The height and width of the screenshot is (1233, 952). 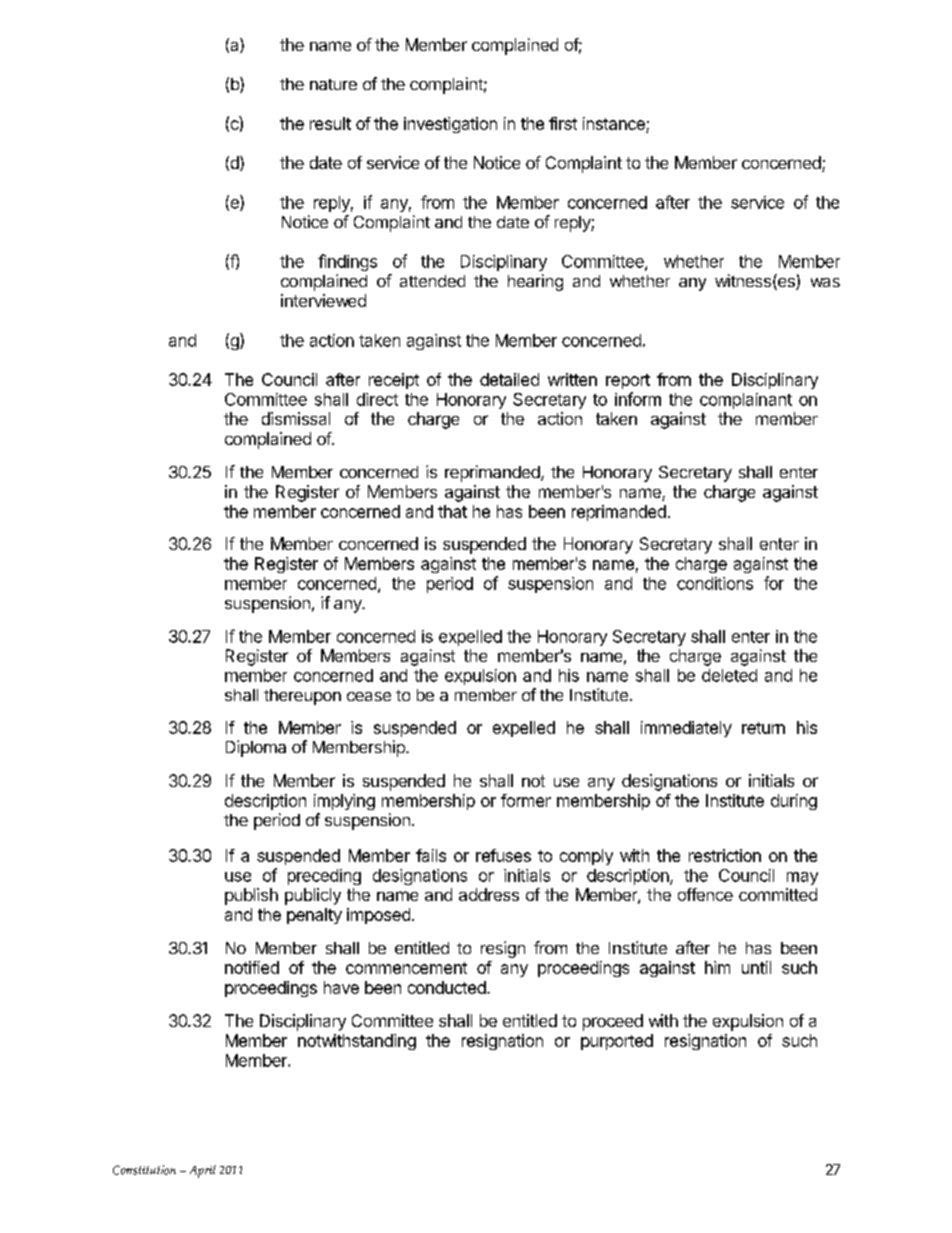 I want to click on address, so click(x=489, y=894).
